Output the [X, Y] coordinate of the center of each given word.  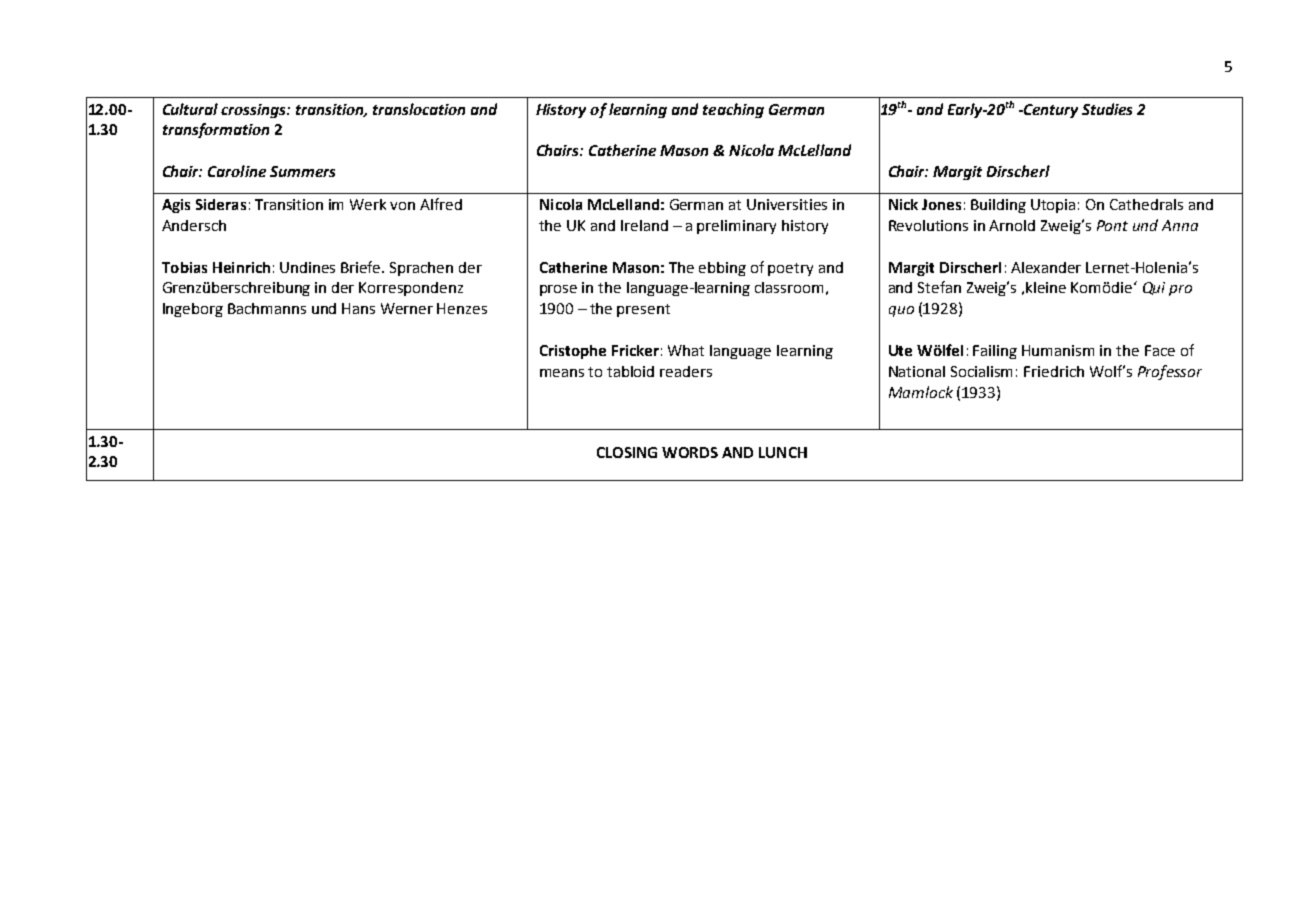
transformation [216, 130]
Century [1050, 111]
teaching [733, 110]
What [686, 350]
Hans [358, 308]
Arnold [1012, 225]
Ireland [644, 225]
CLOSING [627, 452]
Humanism [1058, 350]
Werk [368, 204]
